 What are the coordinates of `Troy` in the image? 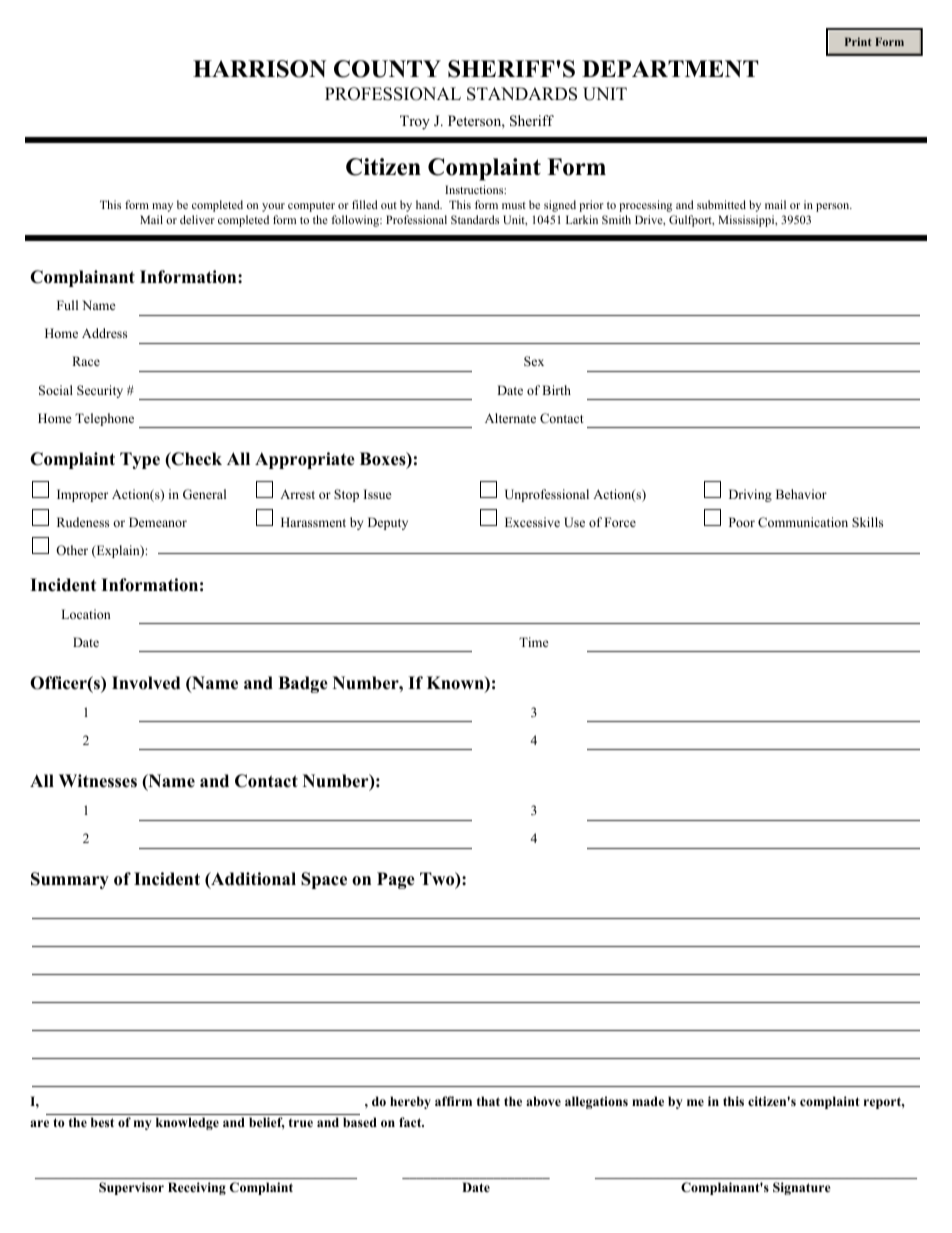 It's located at (415, 122).
